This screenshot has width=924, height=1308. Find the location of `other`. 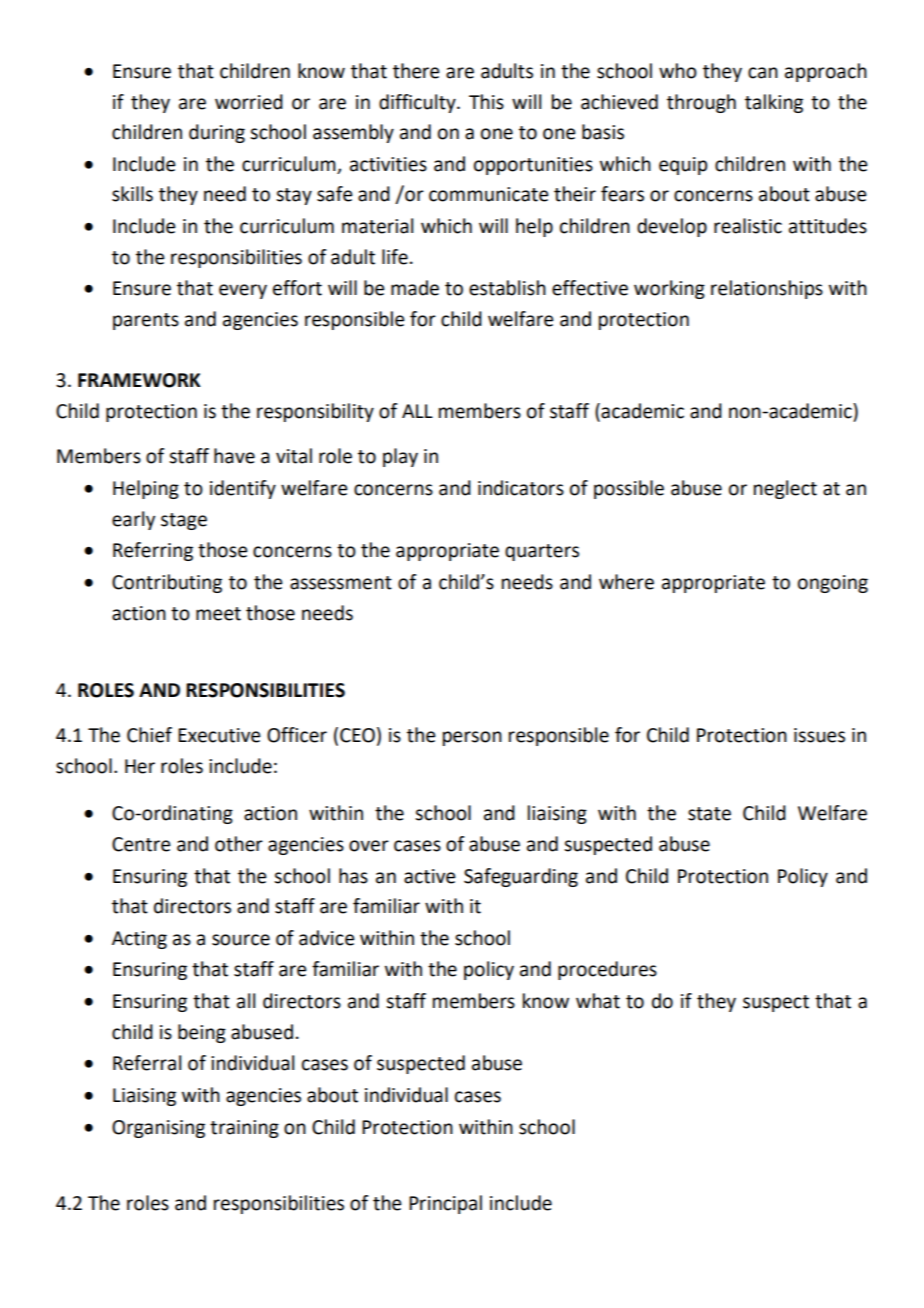

other is located at coordinates (239, 844).
